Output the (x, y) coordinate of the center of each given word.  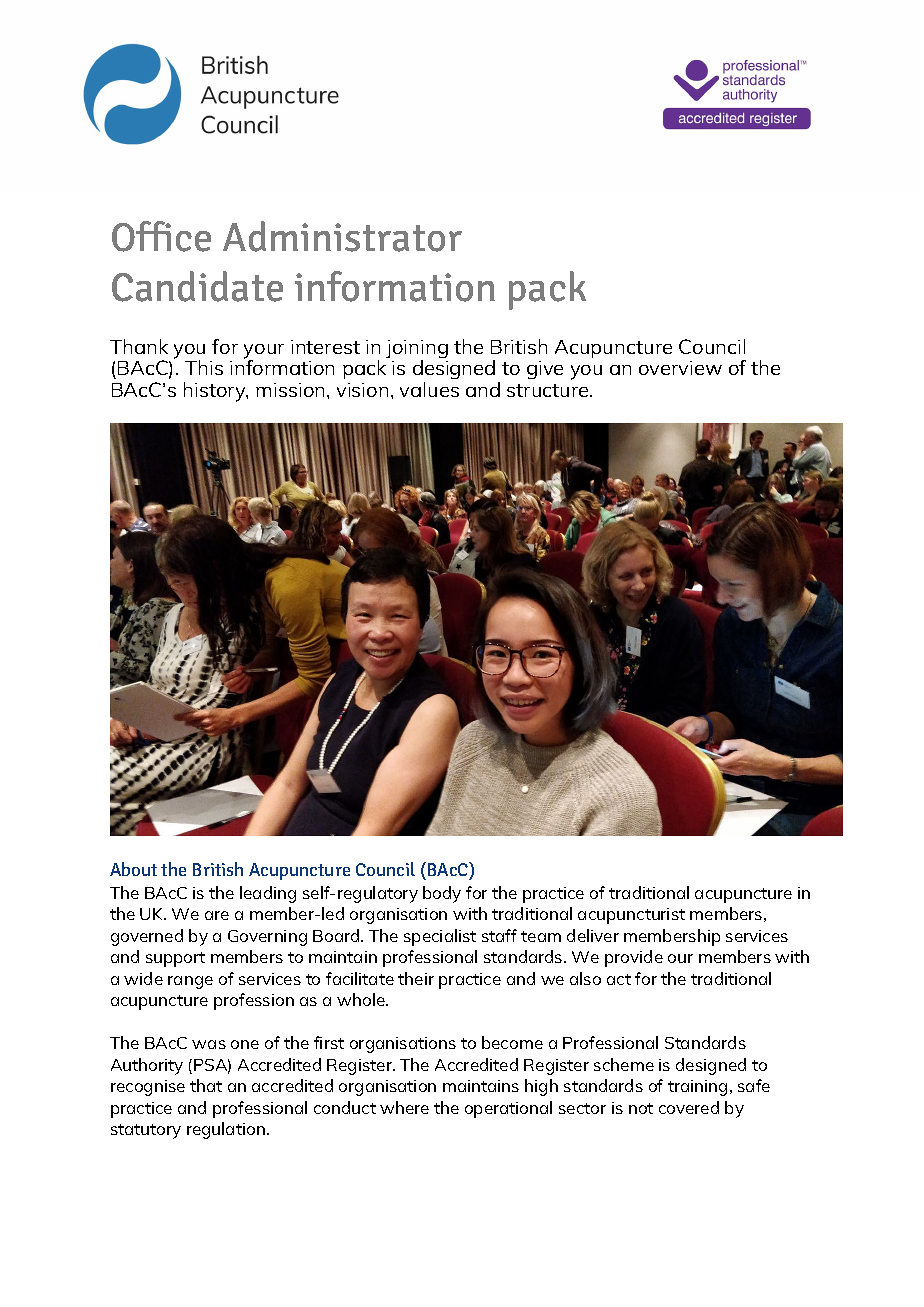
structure (549, 390)
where (404, 1107)
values (429, 389)
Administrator (342, 236)
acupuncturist (631, 916)
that (206, 1085)
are (217, 915)
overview (680, 368)
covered (689, 1107)
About (133, 869)
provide (634, 958)
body (442, 894)
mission (290, 390)
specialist (440, 937)
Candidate (197, 286)
